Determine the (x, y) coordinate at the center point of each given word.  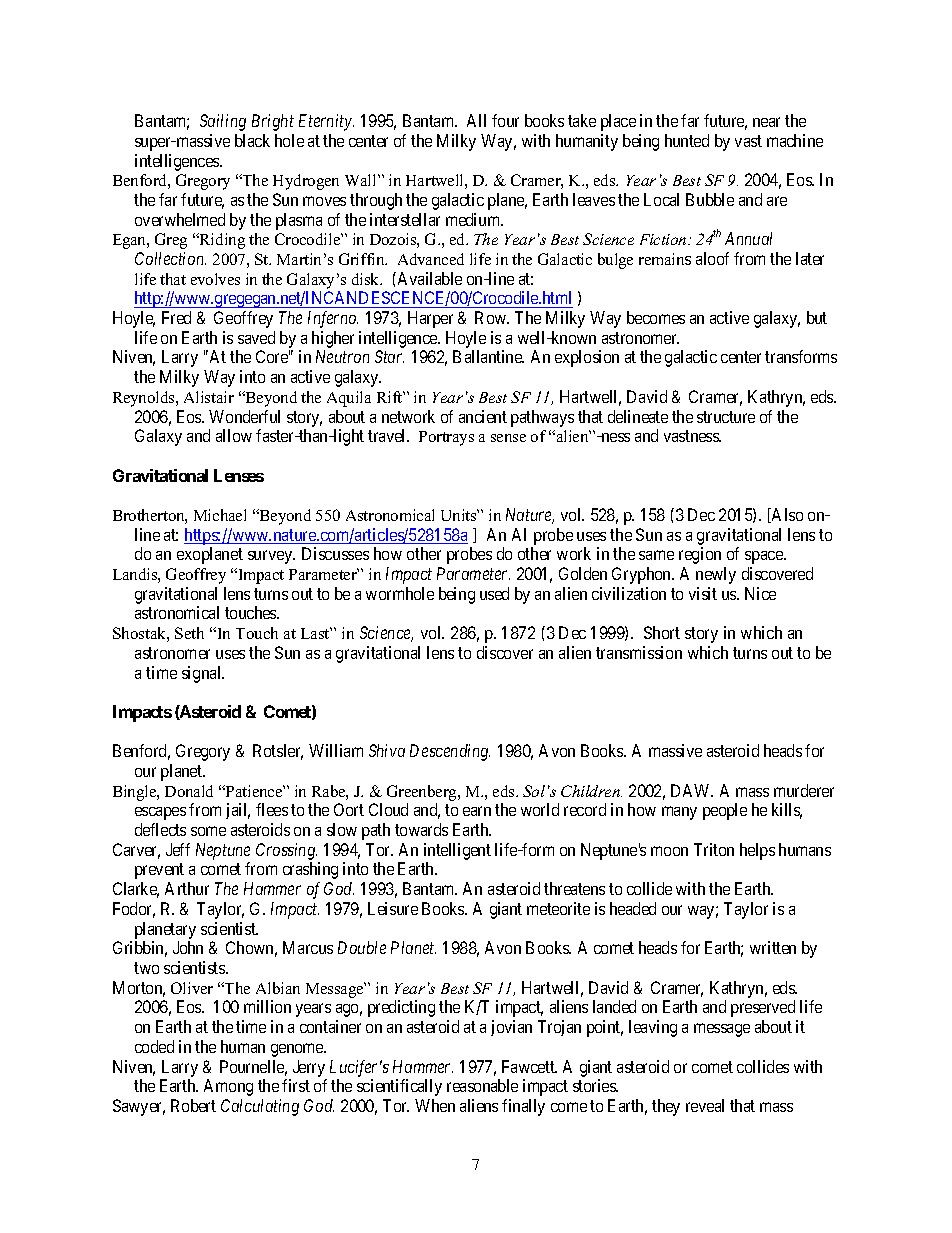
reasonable (482, 1085)
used (494, 593)
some (208, 831)
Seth (189, 633)
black (252, 140)
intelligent (457, 851)
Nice (760, 593)
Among (228, 1087)
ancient (483, 416)
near (766, 122)
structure (726, 417)
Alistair (209, 397)
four (505, 120)
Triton (714, 849)
